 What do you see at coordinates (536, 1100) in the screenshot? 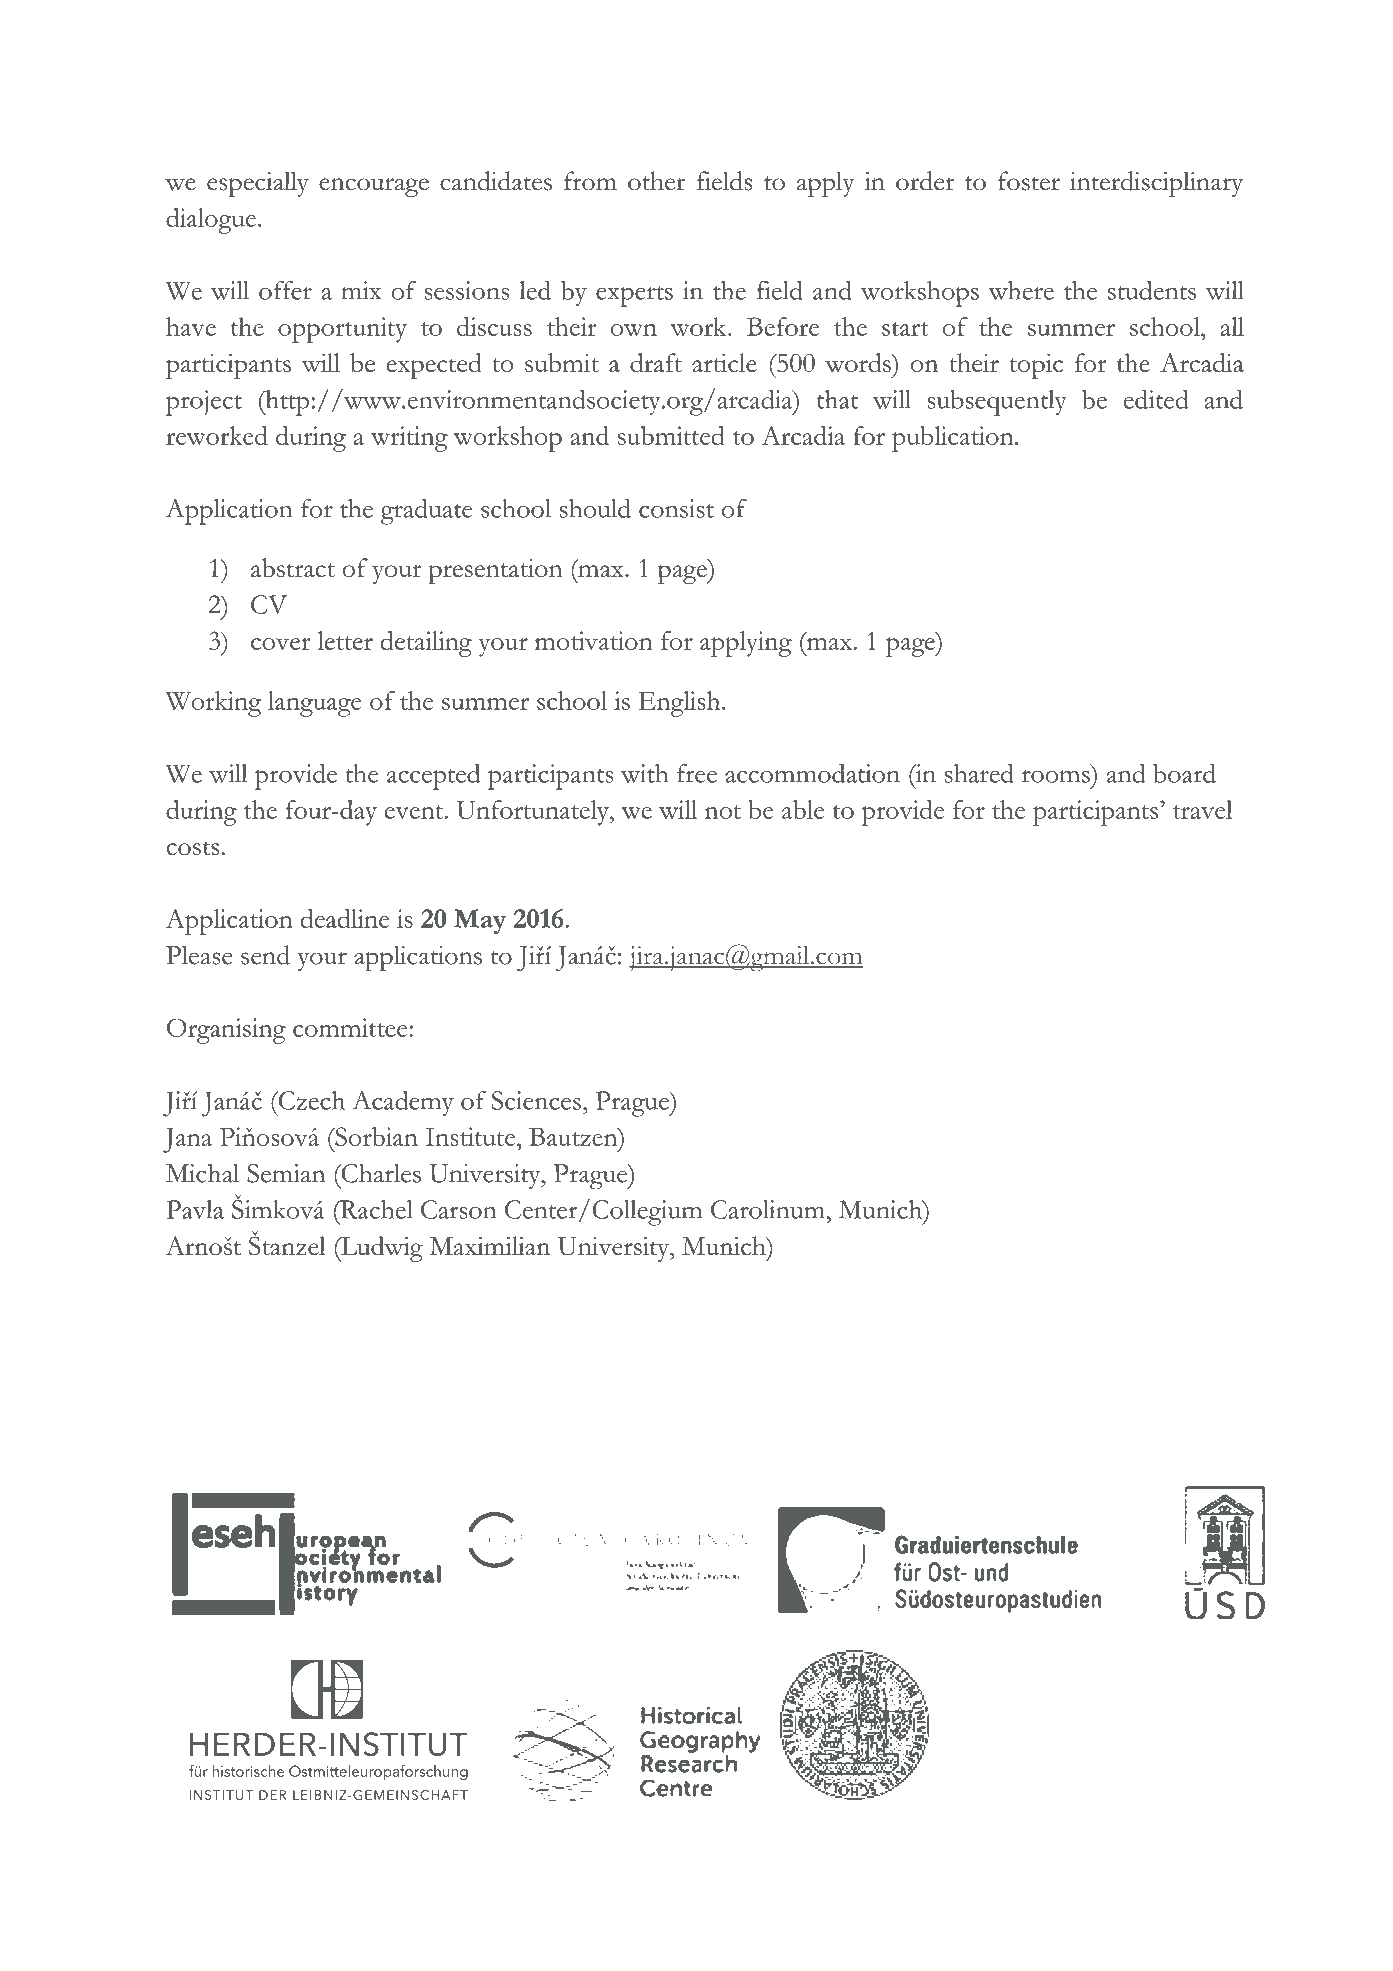
I see `Sciences` at bounding box center [536, 1100].
